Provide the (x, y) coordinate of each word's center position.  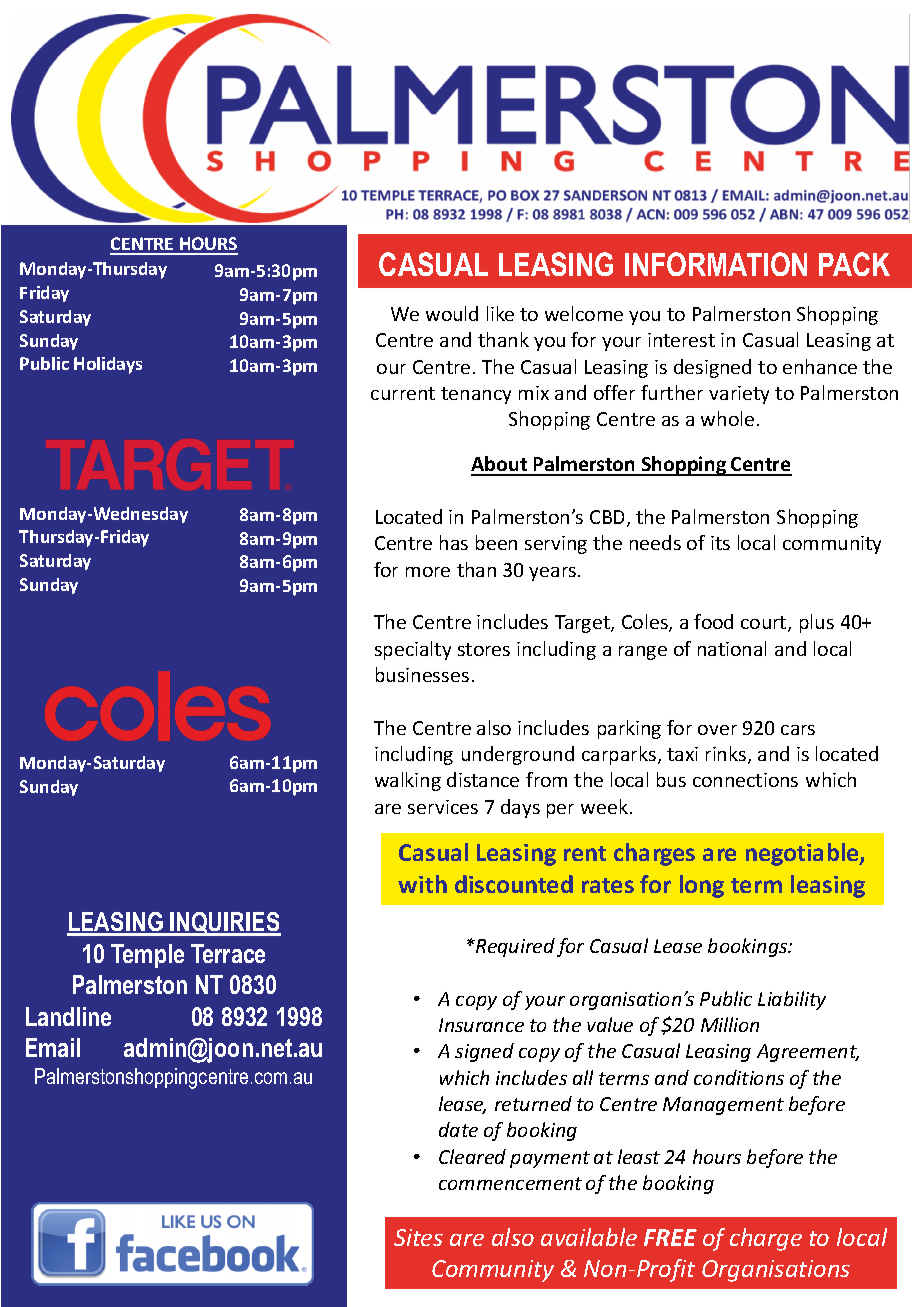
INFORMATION (716, 264)
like (500, 313)
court (765, 624)
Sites (418, 1237)
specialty (413, 650)
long (702, 886)
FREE (670, 1237)
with (422, 884)
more (428, 572)
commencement (510, 1183)
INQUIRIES (224, 924)
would (452, 313)
